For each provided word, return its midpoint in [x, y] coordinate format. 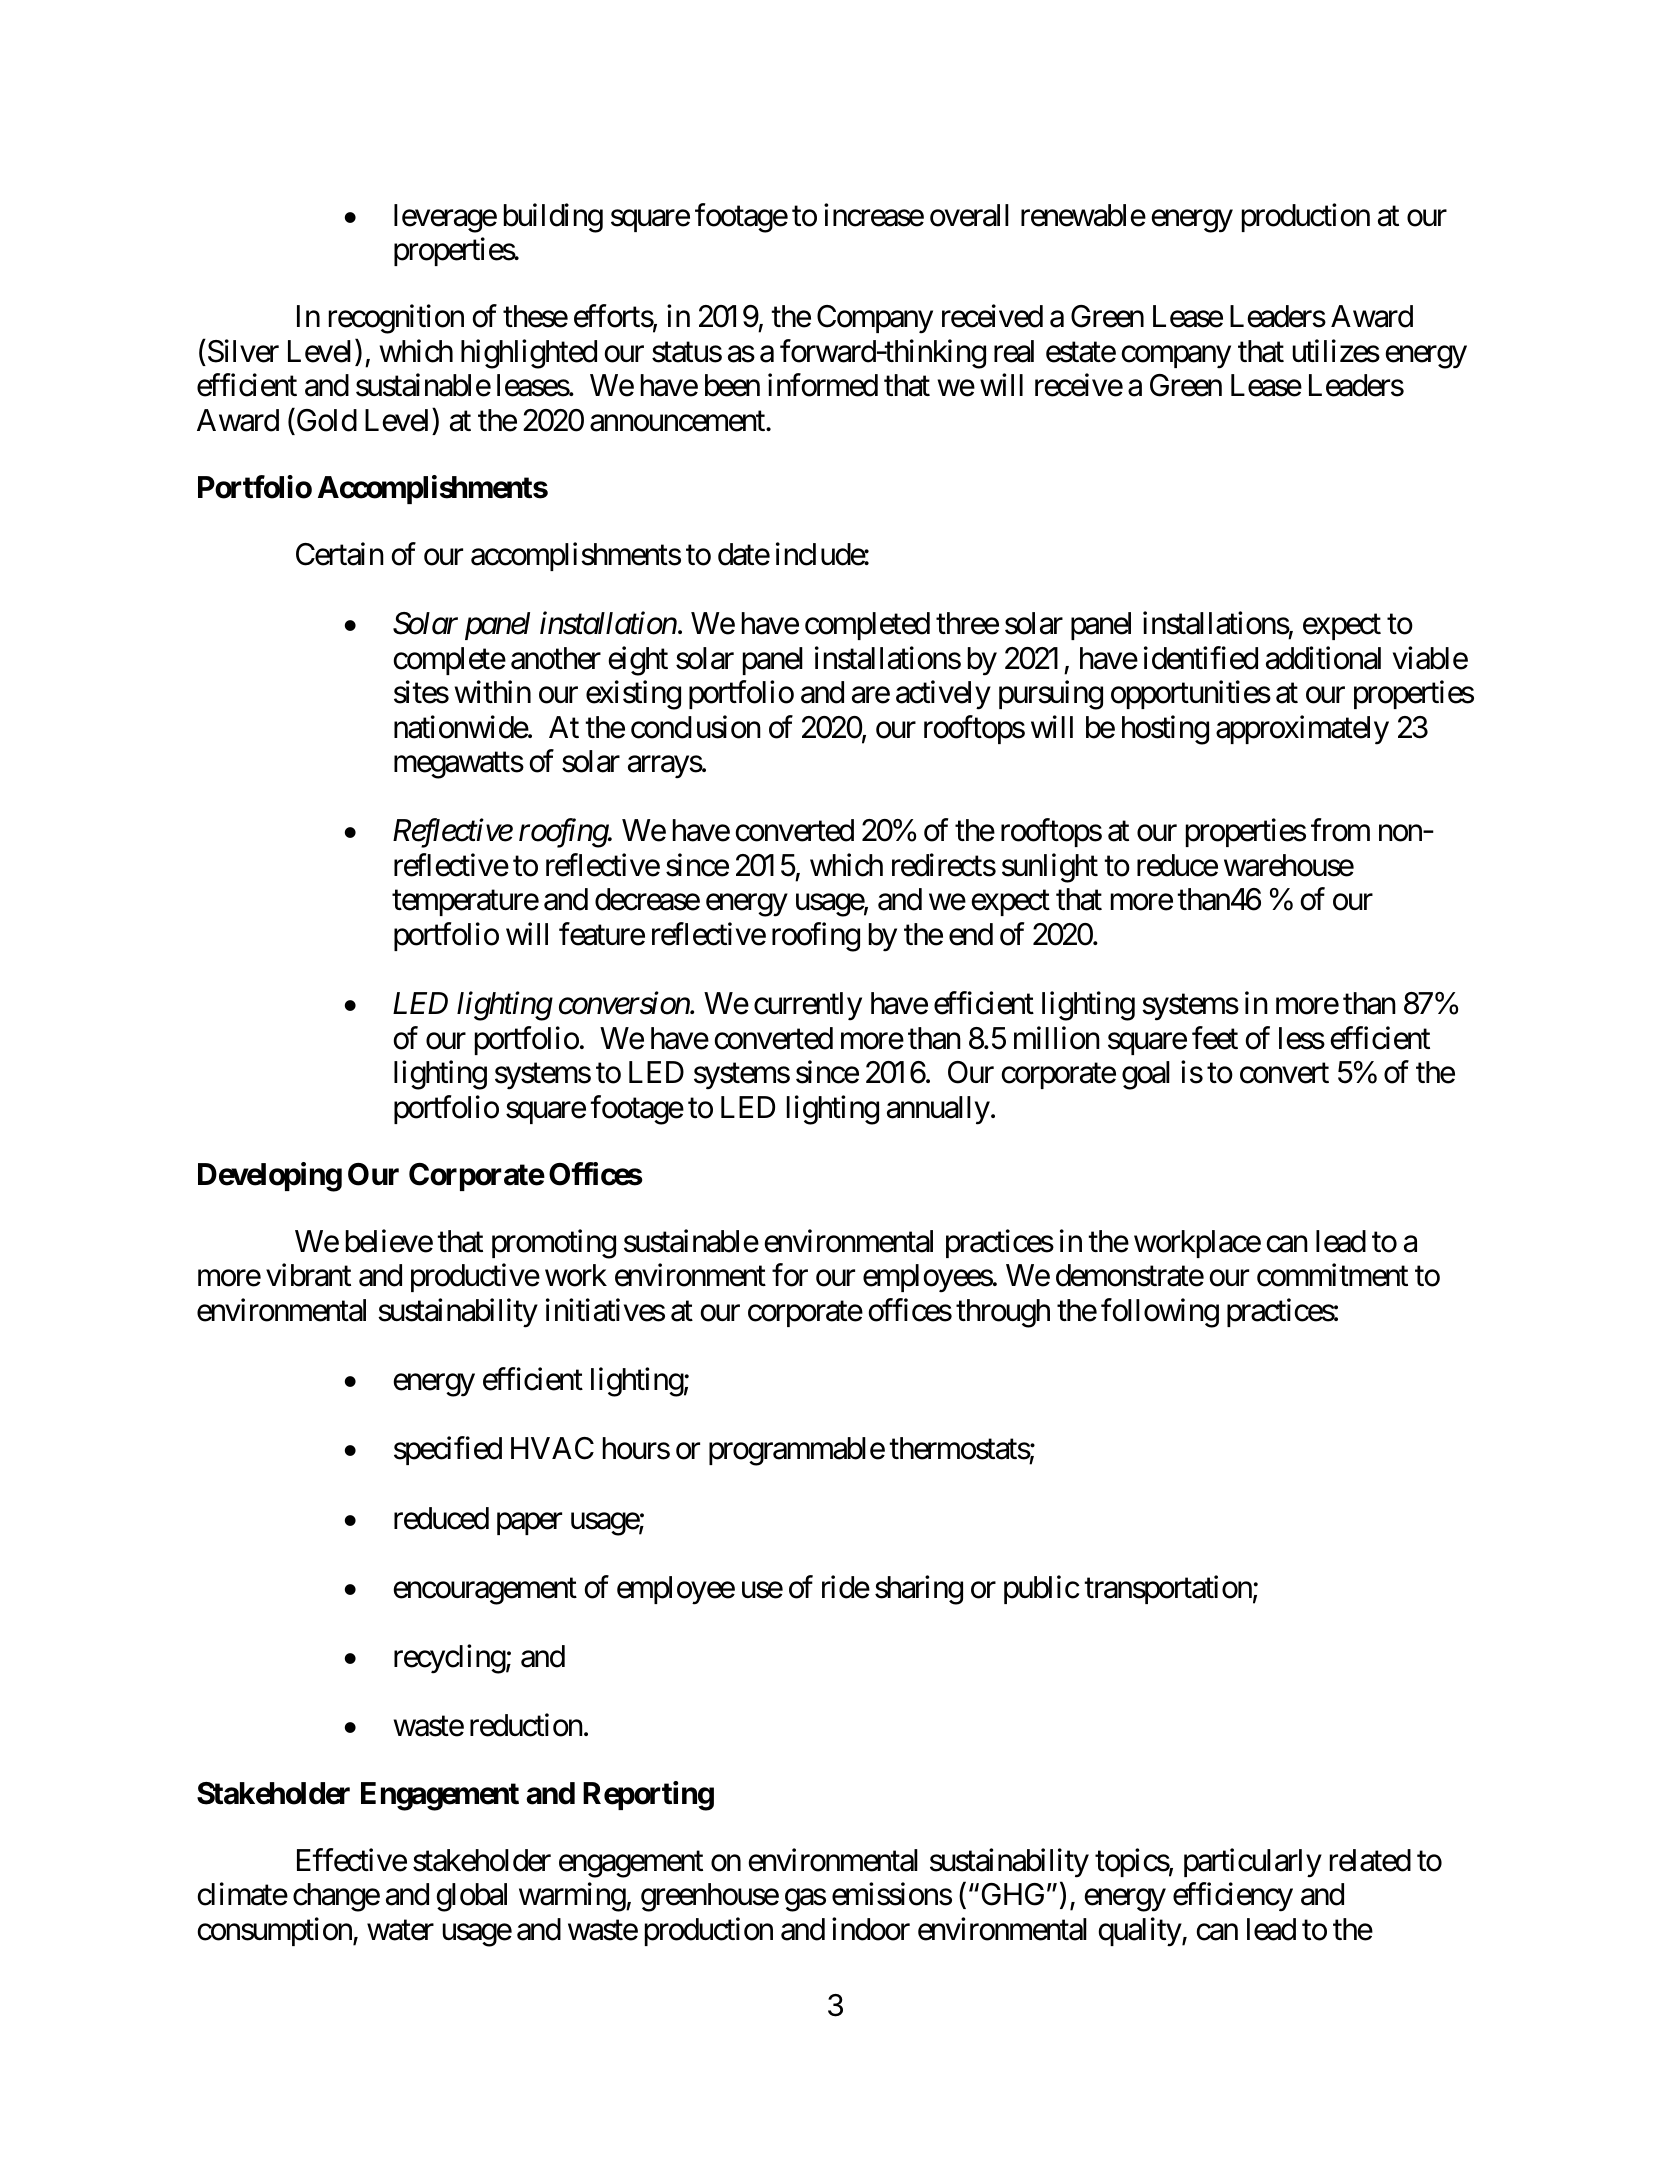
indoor [871, 1929]
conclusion [696, 727]
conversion [625, 1004]
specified [448, 1451]
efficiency [1233, 1897]
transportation [1168, 1589]
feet [1215, 1038]
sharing [919, 1590]
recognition [396, 319]
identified [1201, 658]
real [1014, 351]
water [400, 1930]
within [493, 692]
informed [823, 385]
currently [808, 1006]
